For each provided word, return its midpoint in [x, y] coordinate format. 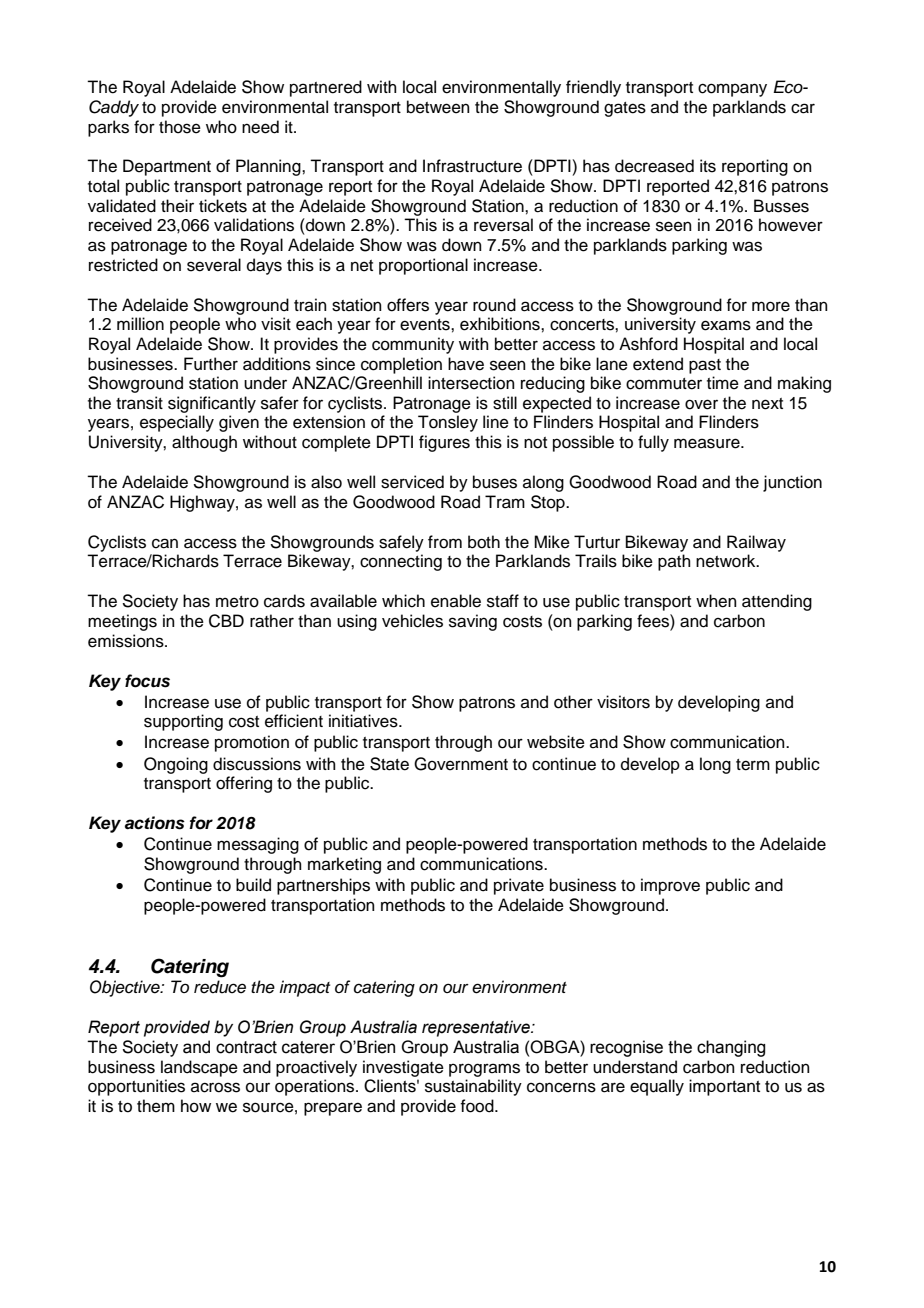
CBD [226, 621]
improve [670, 886]
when [716, 601]
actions [155, 823]
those [180, 127]
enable [456, 601]
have [466, 364]
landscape [199, 1068]
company [732, 90]
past [705, 366]
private [519, 886]
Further [211, 364]
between [438, 107]
